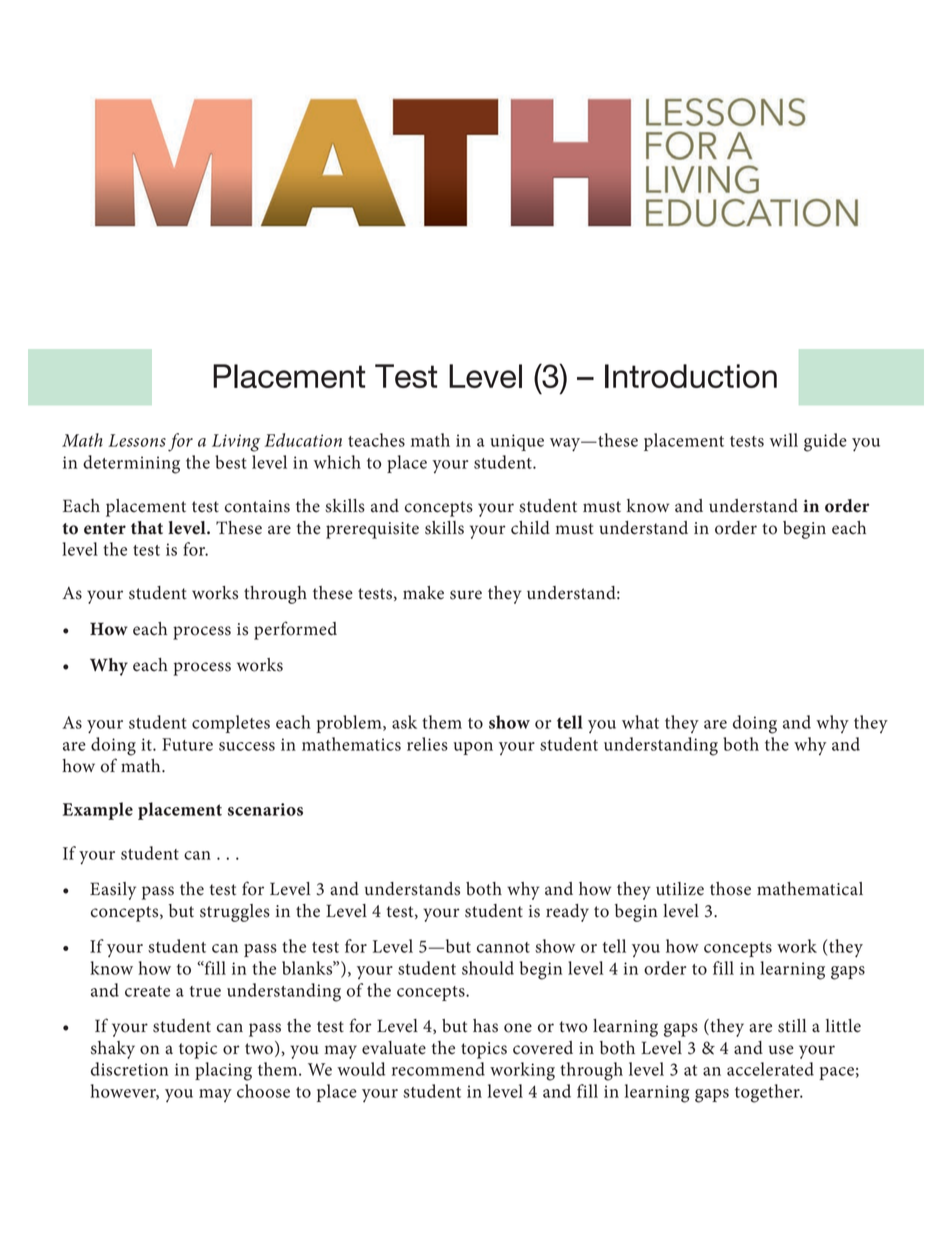  What do you see at coordinates (473, 748) in the page?
I see `upon` at bounding box center [473, 748].
